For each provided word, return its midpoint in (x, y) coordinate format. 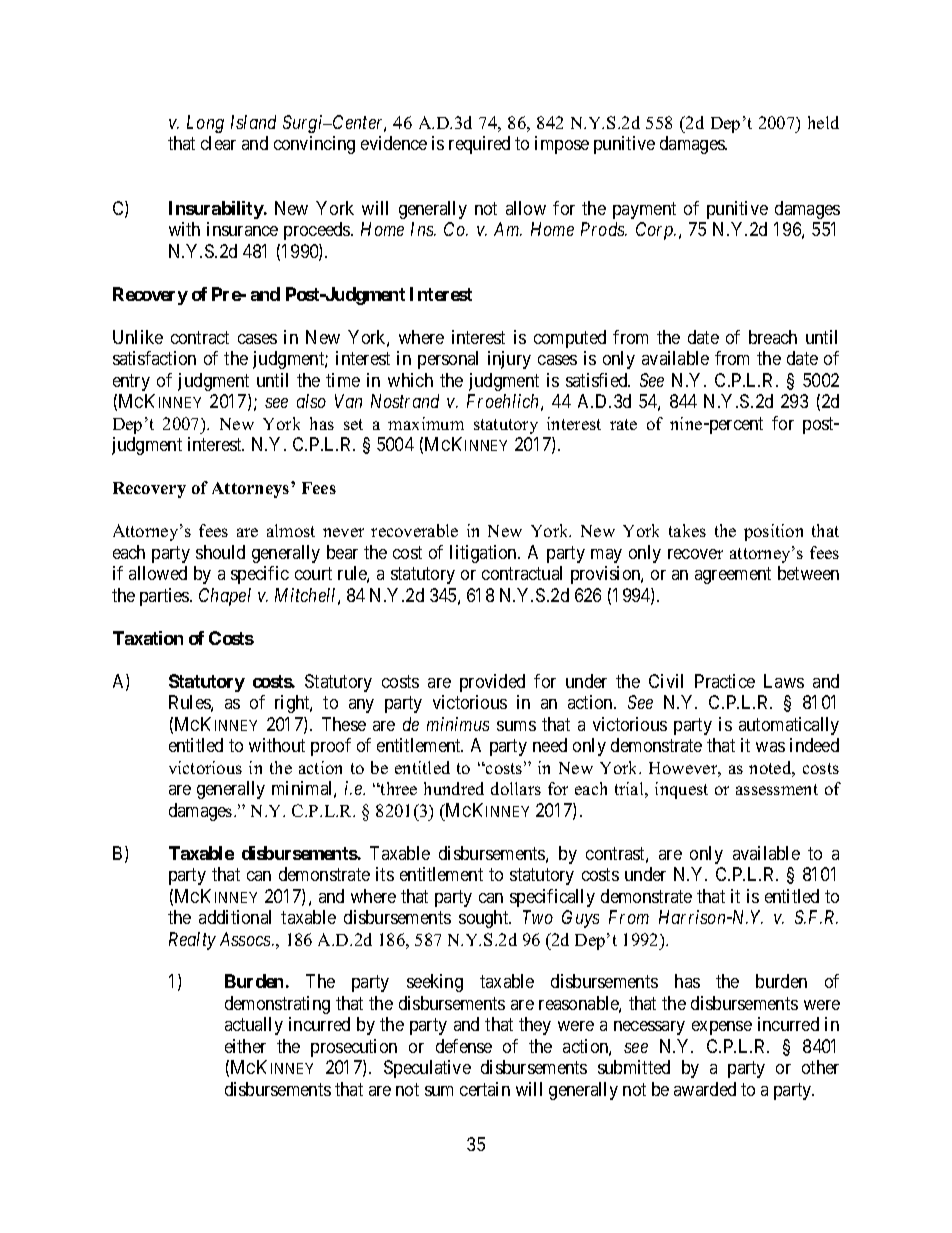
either (245, 1046)
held (823, 122)
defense (464, 1046)
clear (218, 143)
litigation (484, 554)
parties (165, 597)
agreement (733, 575)
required (479, 145)
